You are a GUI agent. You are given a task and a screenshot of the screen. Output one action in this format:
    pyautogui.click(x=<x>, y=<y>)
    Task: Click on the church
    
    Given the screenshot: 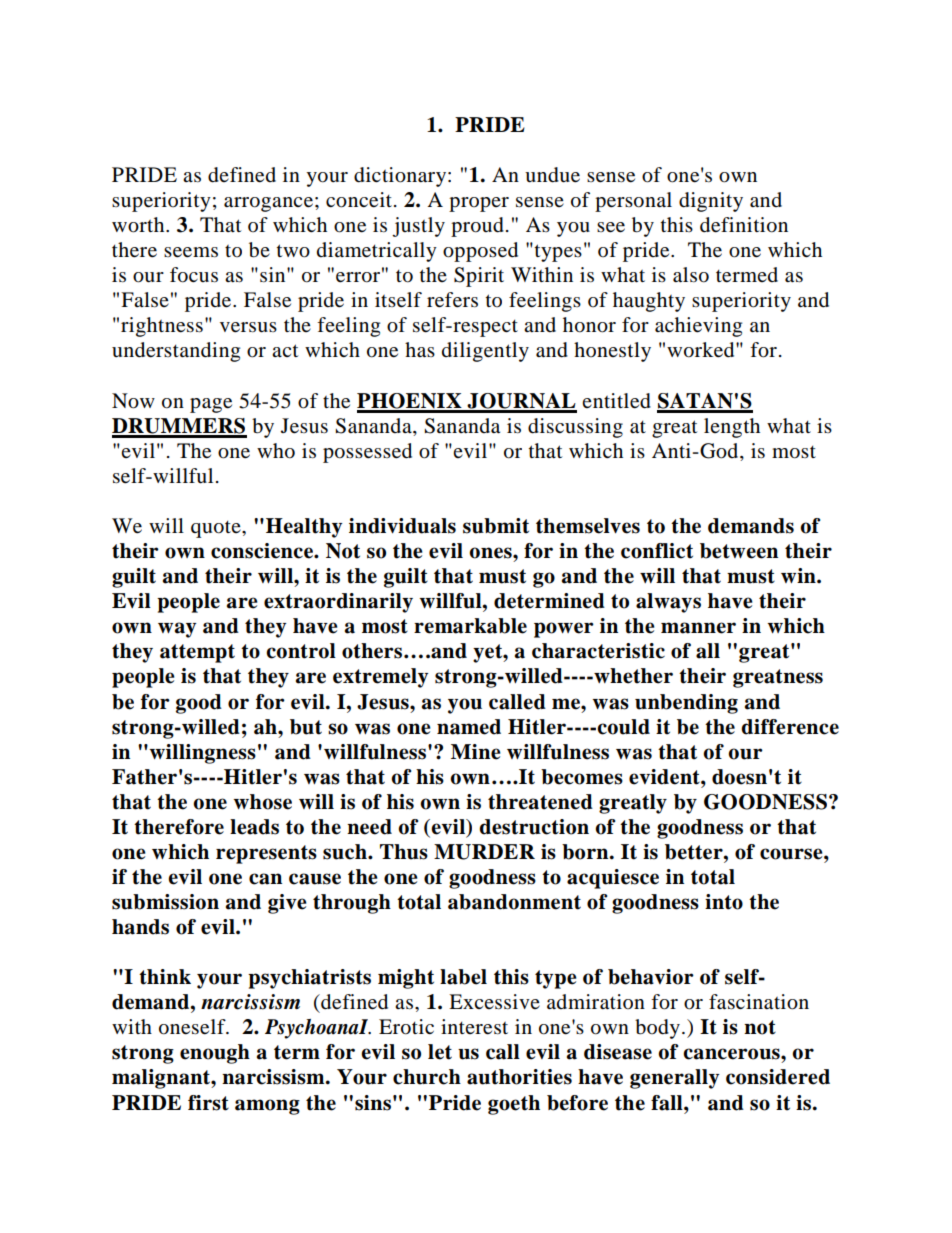 What is the action you would take?
    pyautogui.click(x=427, y=1077)
